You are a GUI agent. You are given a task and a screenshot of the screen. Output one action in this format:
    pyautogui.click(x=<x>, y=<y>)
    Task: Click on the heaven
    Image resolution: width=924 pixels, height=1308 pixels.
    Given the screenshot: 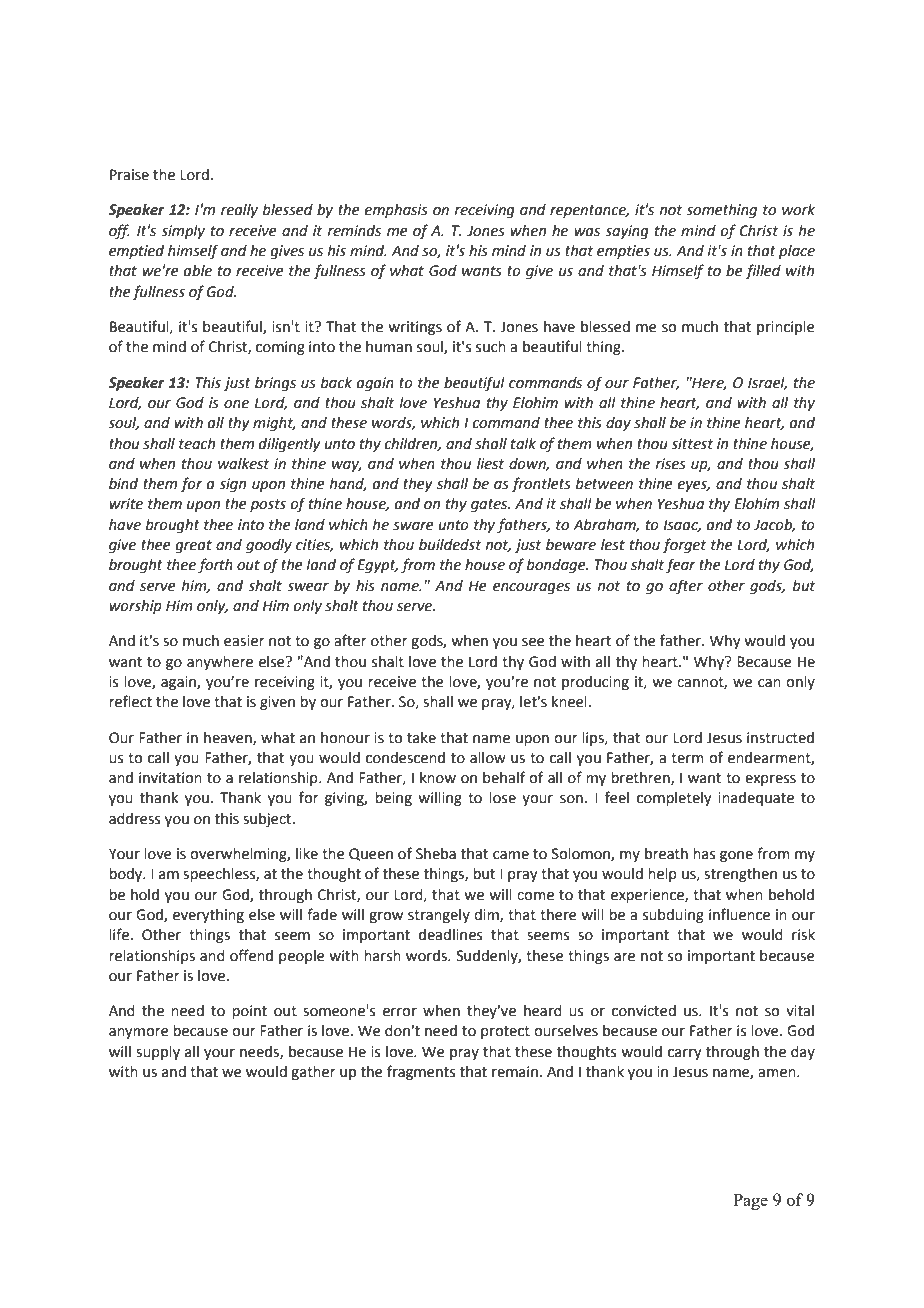 What is the action you would take?
    pyautogui.click(x=229, y=738)
